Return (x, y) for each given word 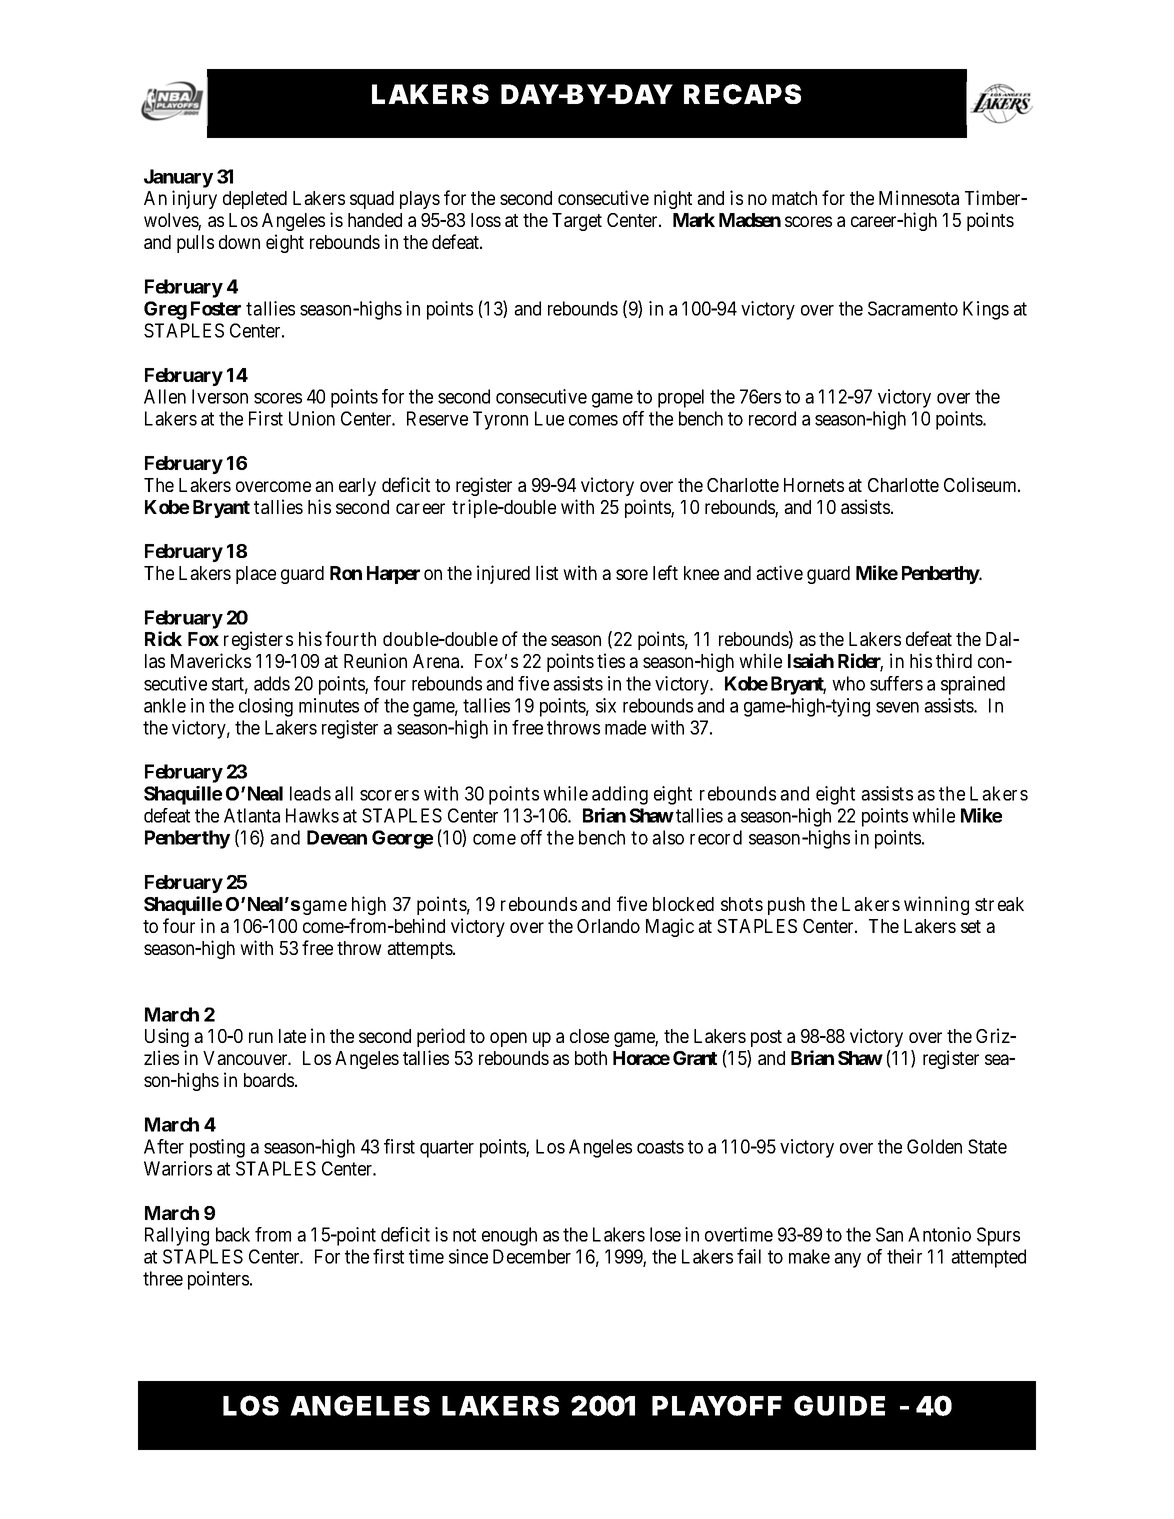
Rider (860, 662)
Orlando (608, 926)
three (163, 1278)
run (261, 1037)
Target (577, 222)
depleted (255, 200)
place (256, 575)
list (547, 572)
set (971, 926)
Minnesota (919, 197)
